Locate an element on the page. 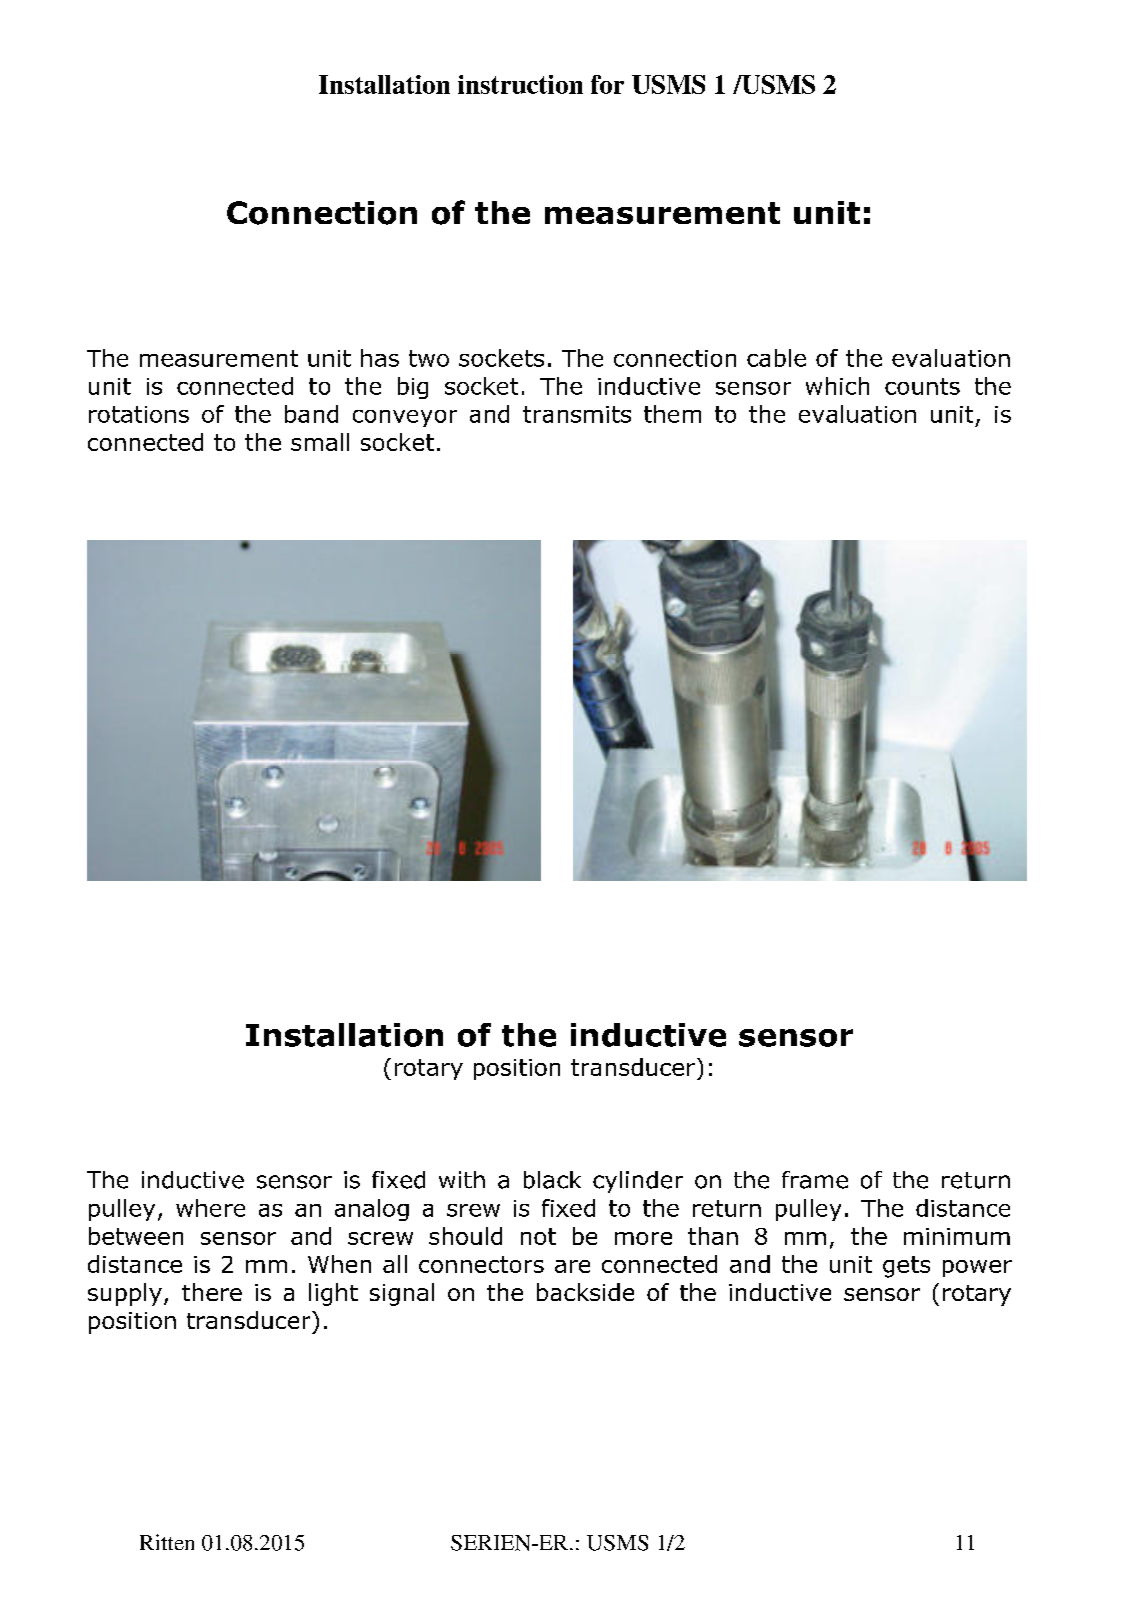 The height and width of the document is (1624, 1148). which is located at coordinates (837, 386).
